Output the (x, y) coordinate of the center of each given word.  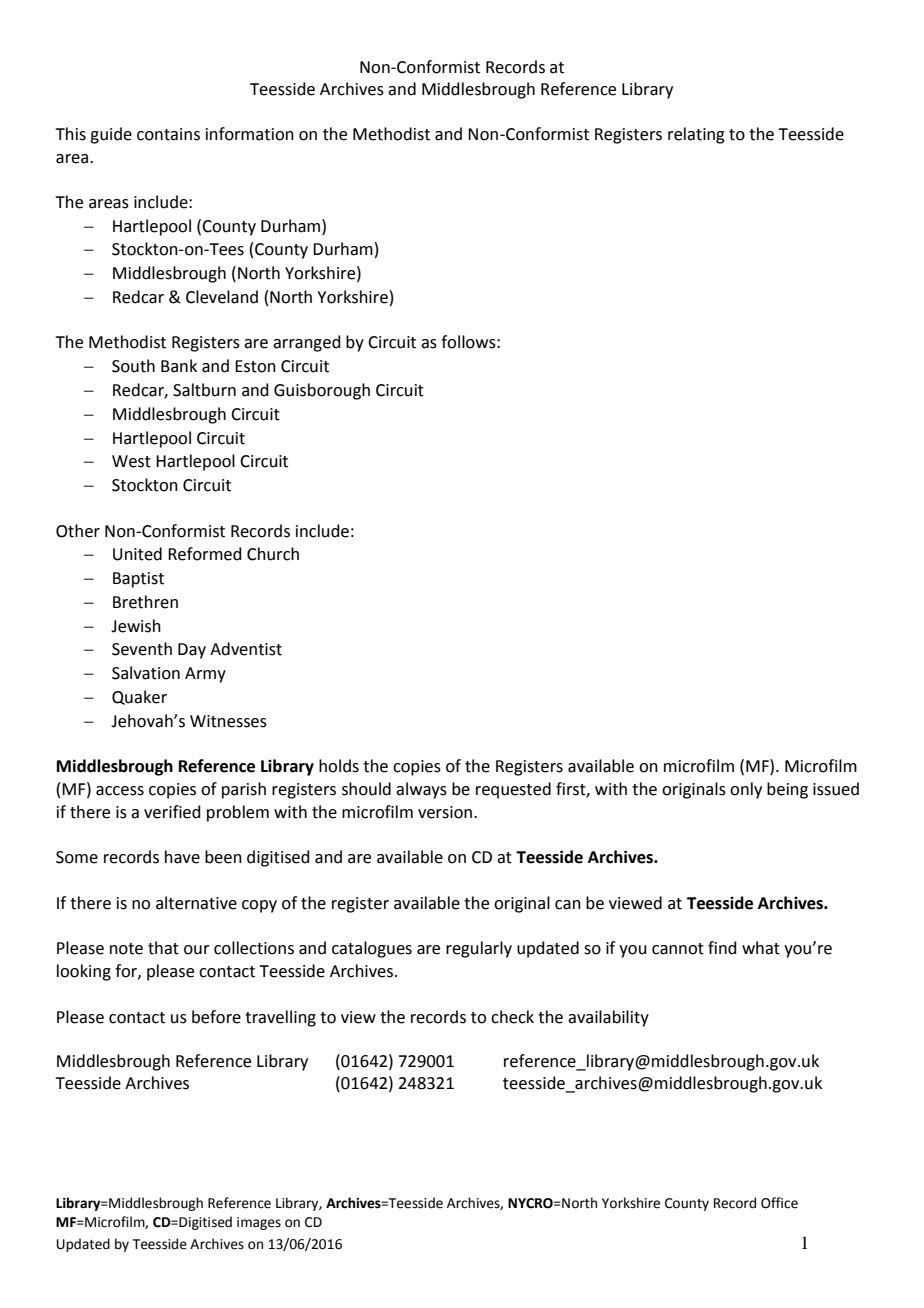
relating (696, 135)
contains (168, 134)
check (512, 1017)
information (250, 134)
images (259, 1223)
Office (779, 1203)
